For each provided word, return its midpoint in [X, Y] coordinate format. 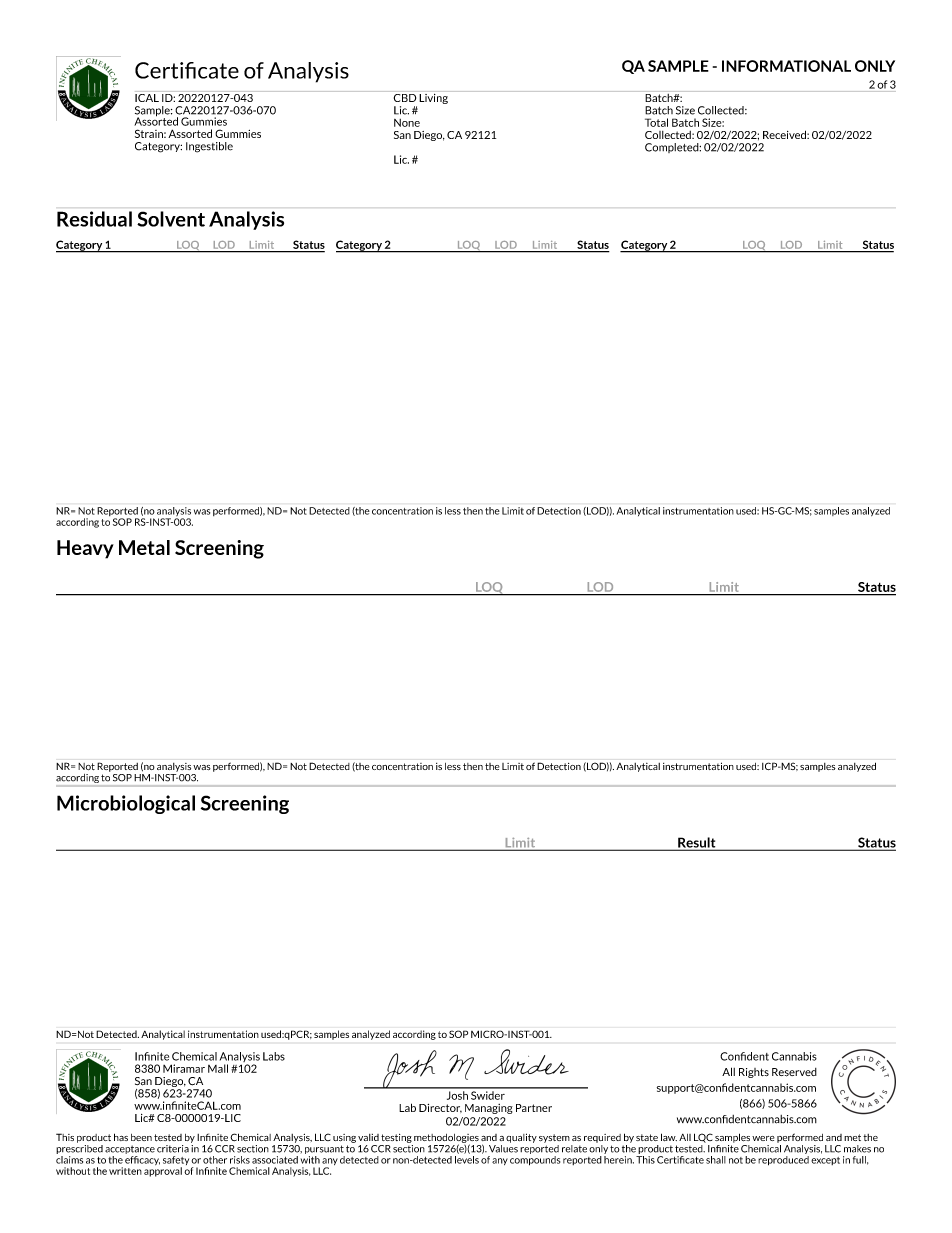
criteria [173, 1149]
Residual [94, 219]
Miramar [184, 1068]
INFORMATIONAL [786, 66]
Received [785, 134]
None [407, 123]
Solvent [171, 219]
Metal [144, 547]
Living [434, 97]
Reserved [794, 1072]
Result [697, 843]
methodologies [446, 1139]
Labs [274, 1056]
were [763, 1138]
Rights [754, 1073]
